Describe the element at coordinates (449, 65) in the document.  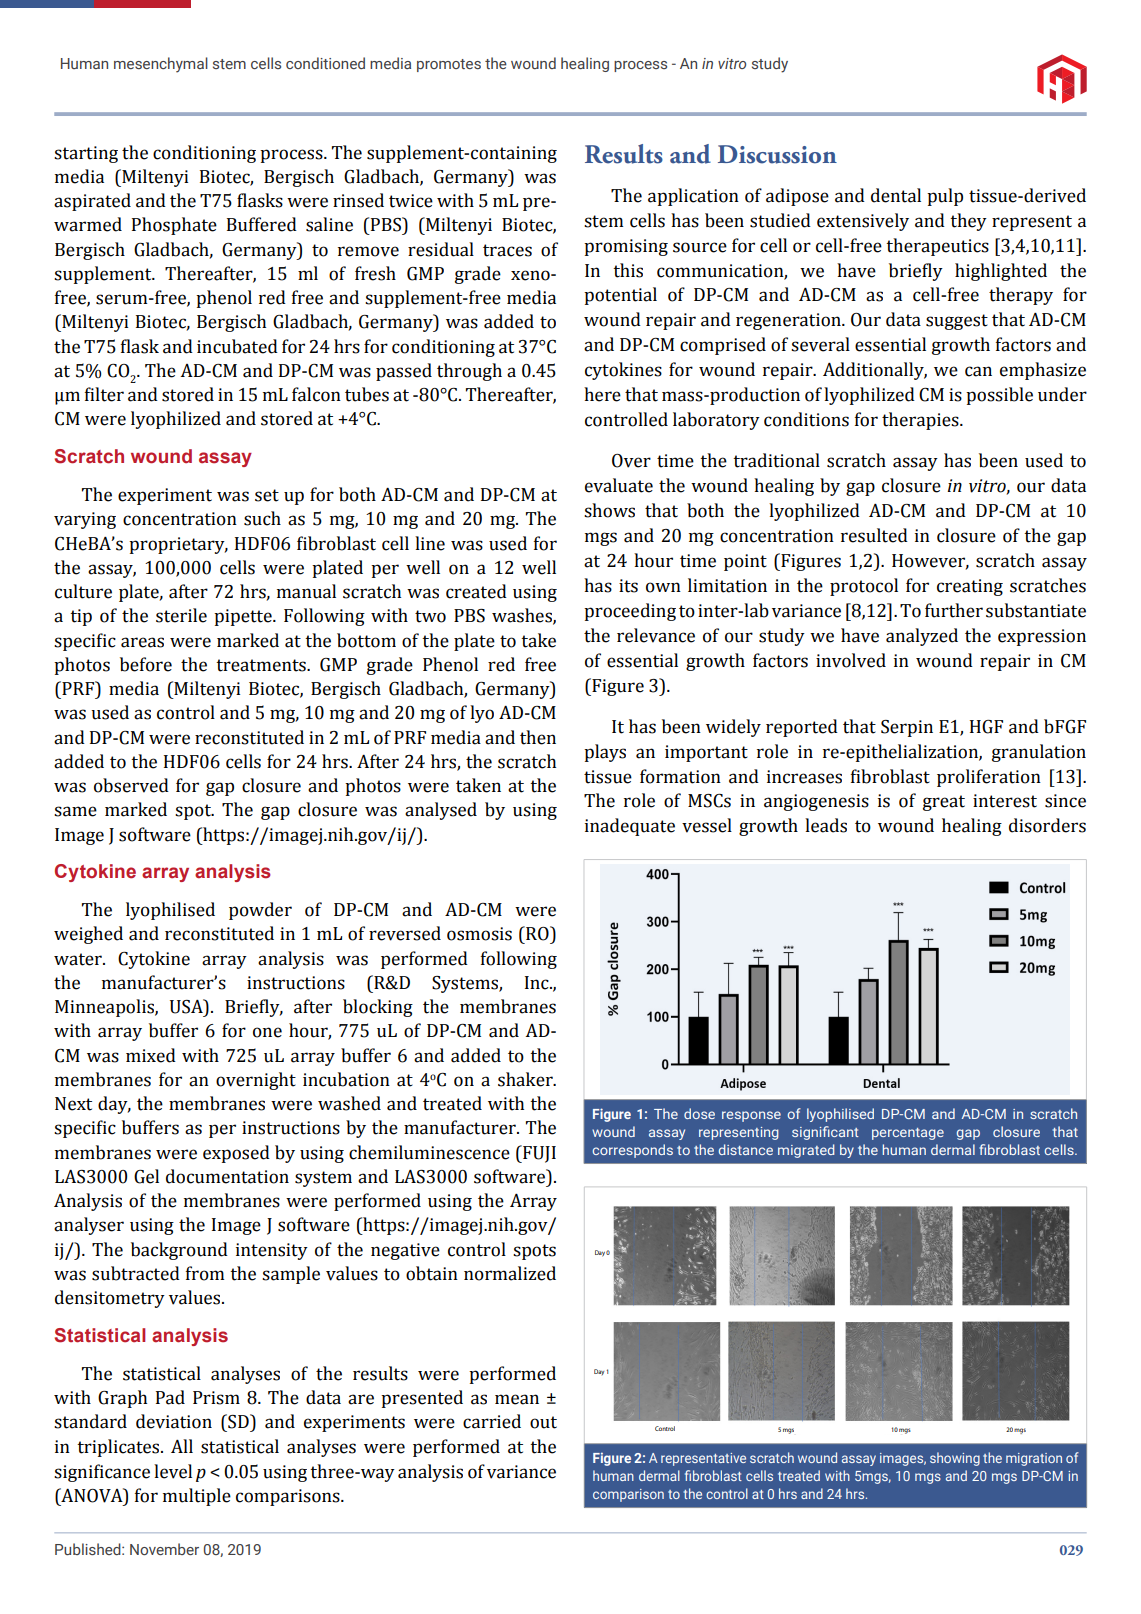
I see `promotes` at that location.
